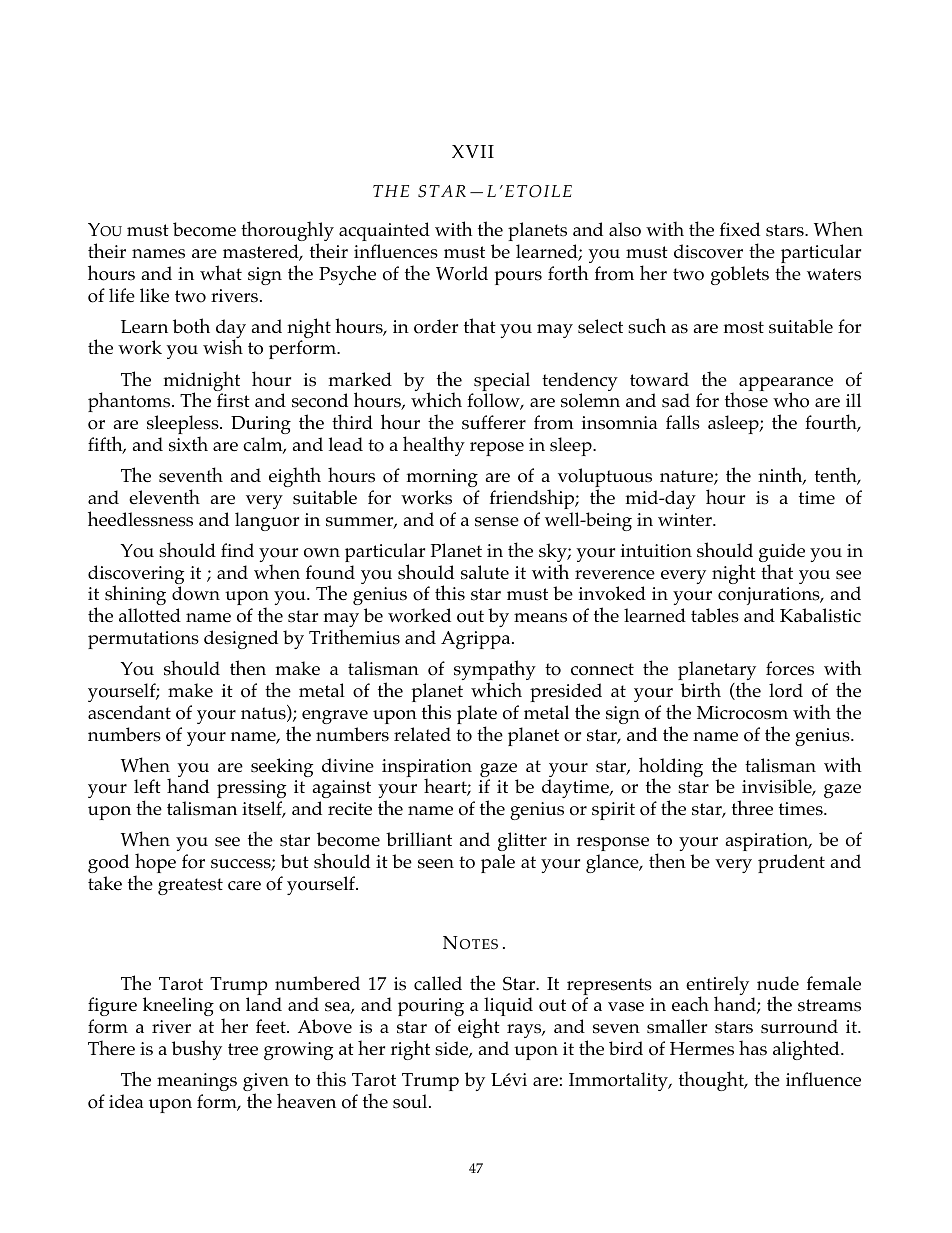 This screenshot has height=1233, width=952. What do you see at coordinates (197, 1082) in the screenshot?
I see `meanings` at bounding box center [197, 1082].
